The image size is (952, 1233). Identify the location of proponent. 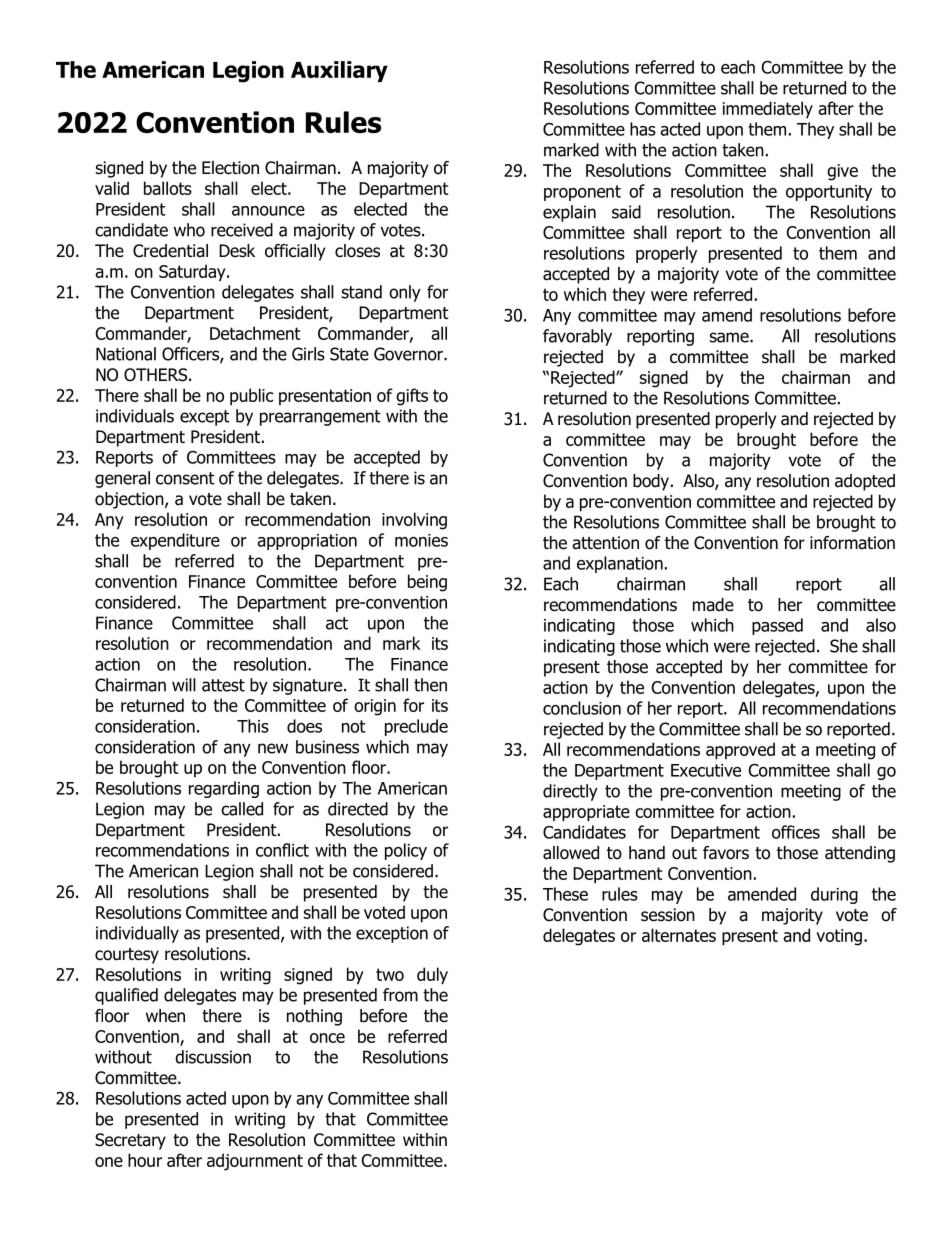
(582, 193).
